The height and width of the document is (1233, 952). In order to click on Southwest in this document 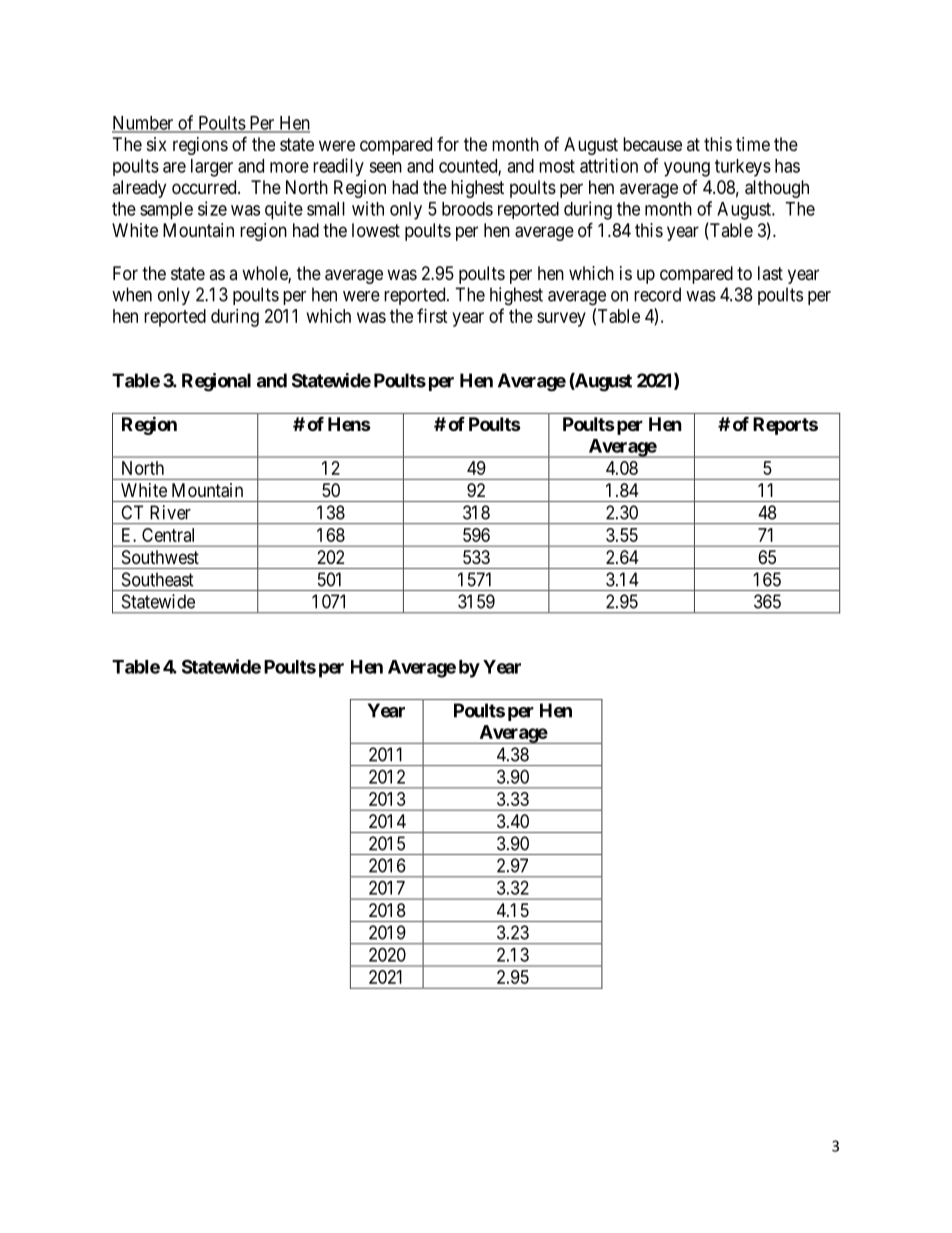, I will do `click(160, 557)`.
